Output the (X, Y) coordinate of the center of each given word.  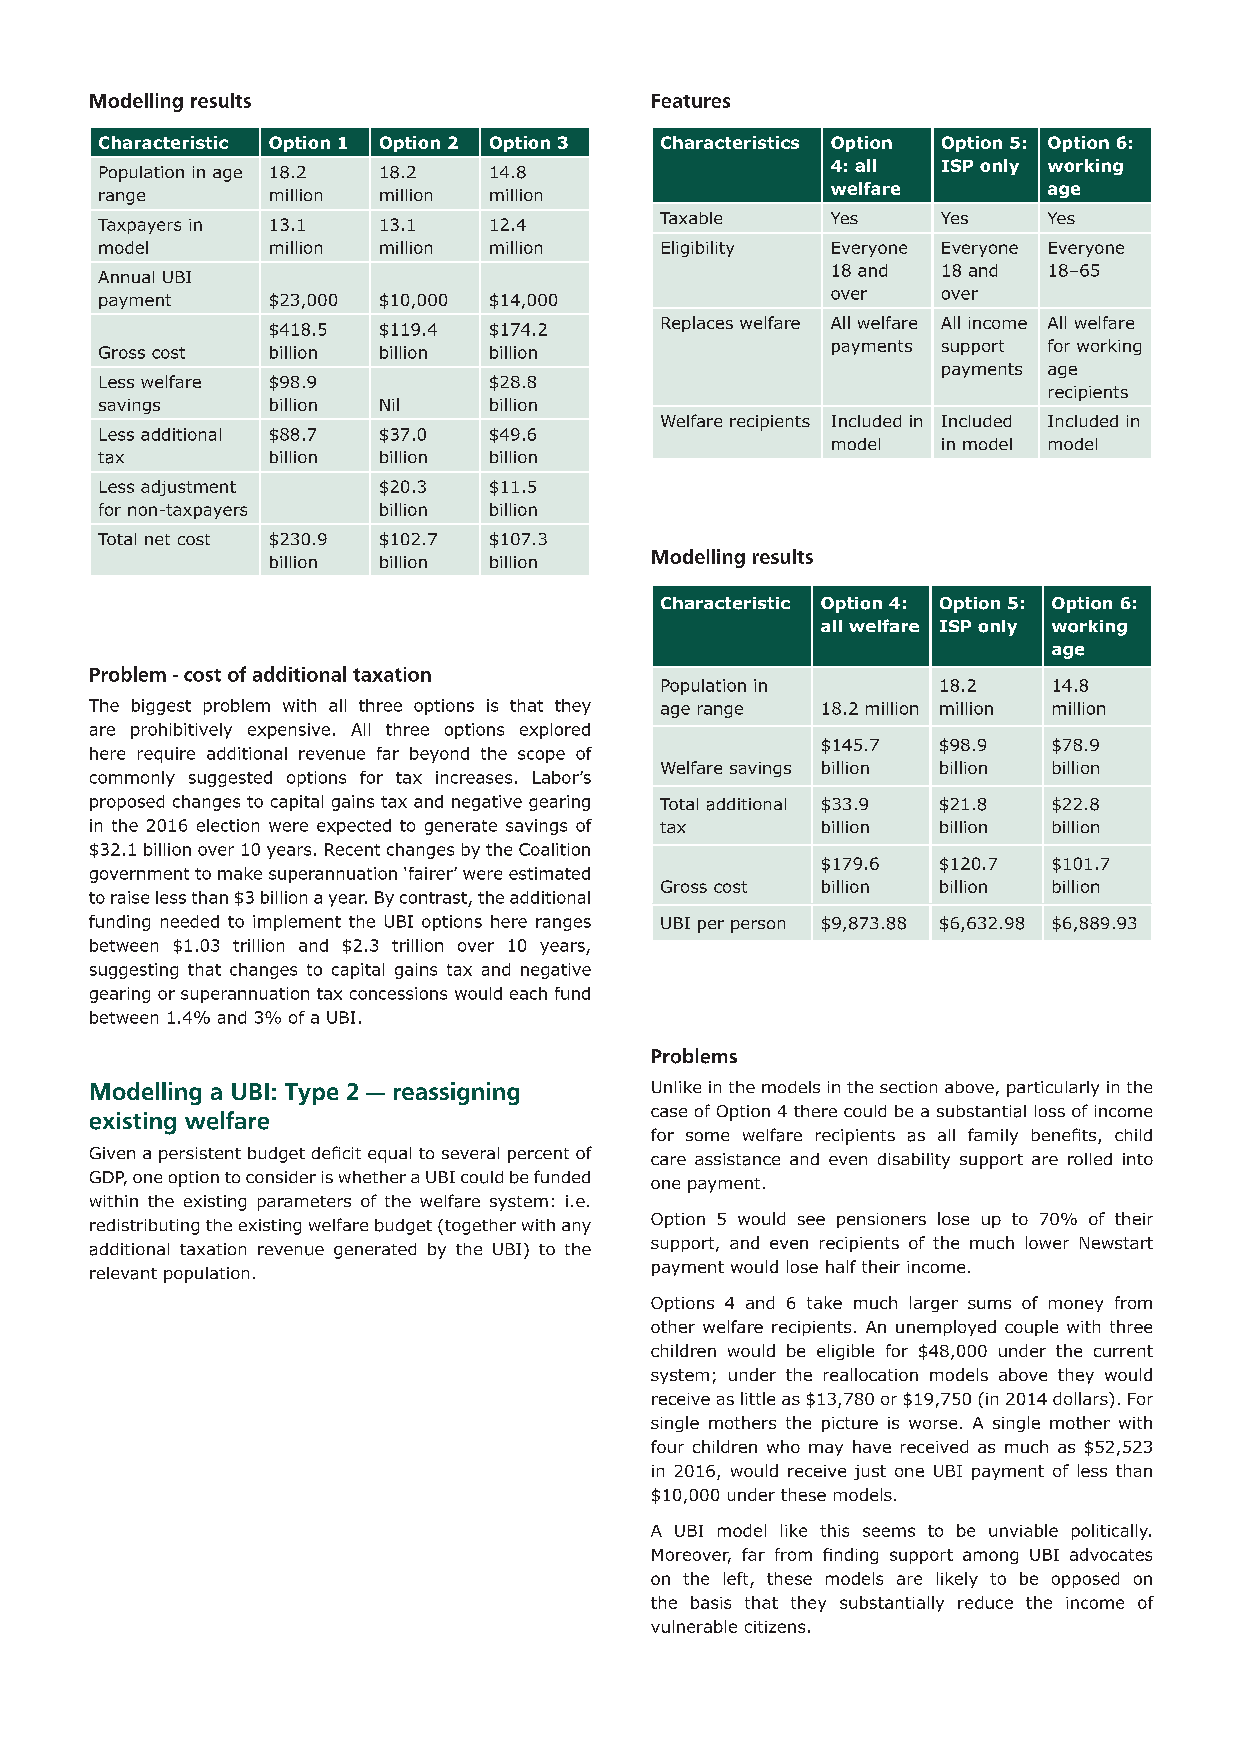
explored (555, 731)
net (157, 539)
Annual (126, 277)
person (758, 926)
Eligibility (698, 249)
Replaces (697, 324)
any (576, 1228)
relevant (123, 1273)
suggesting (134, 971)
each (528, 993)
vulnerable (694, 1626)
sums (989, 1304)
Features (691, 101)
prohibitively (181, 731)
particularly (1053, 1089)
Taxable (691, 218)
